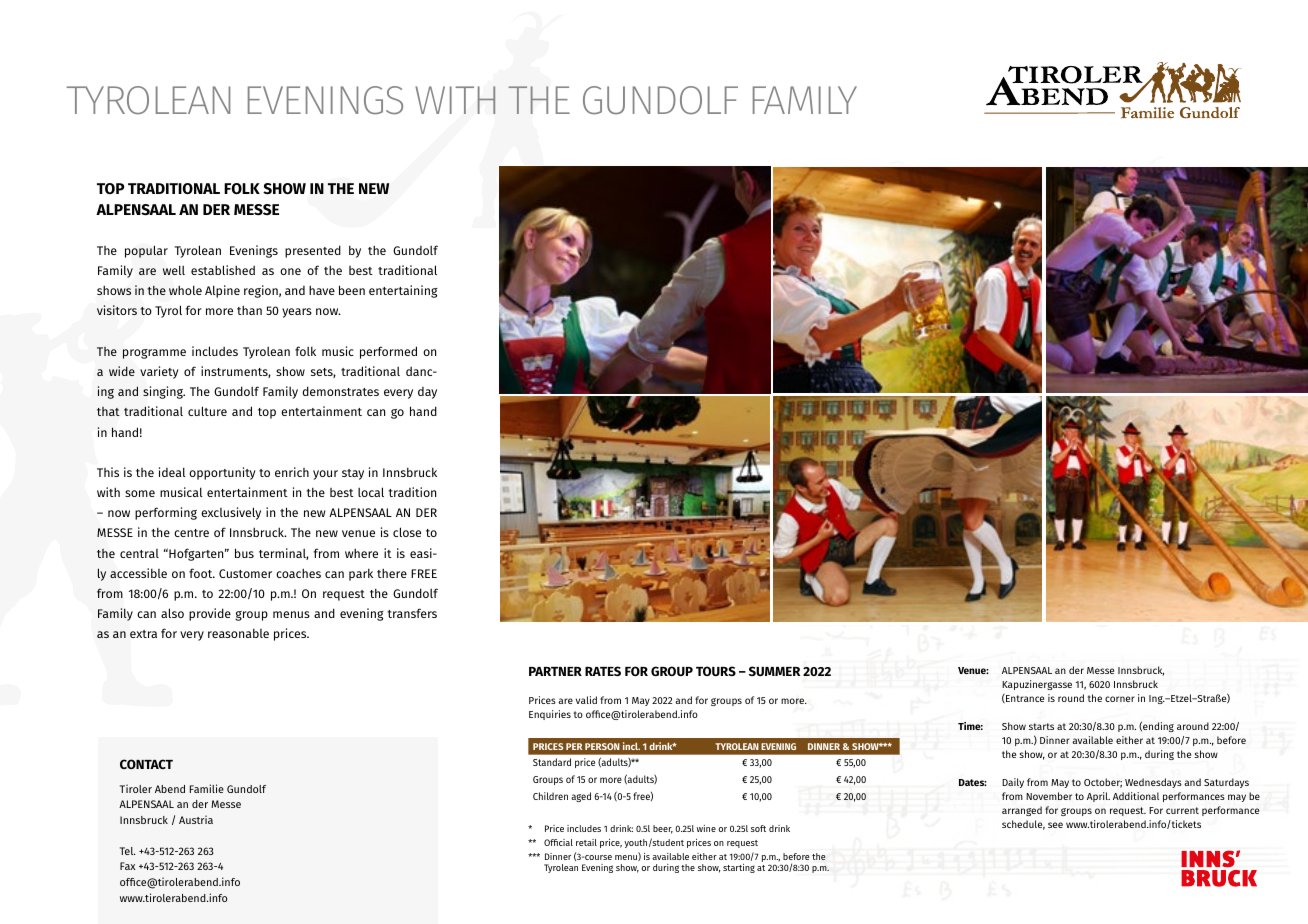 This image has width=1308, height=924. I want to click on stay, so click(353, 474).
